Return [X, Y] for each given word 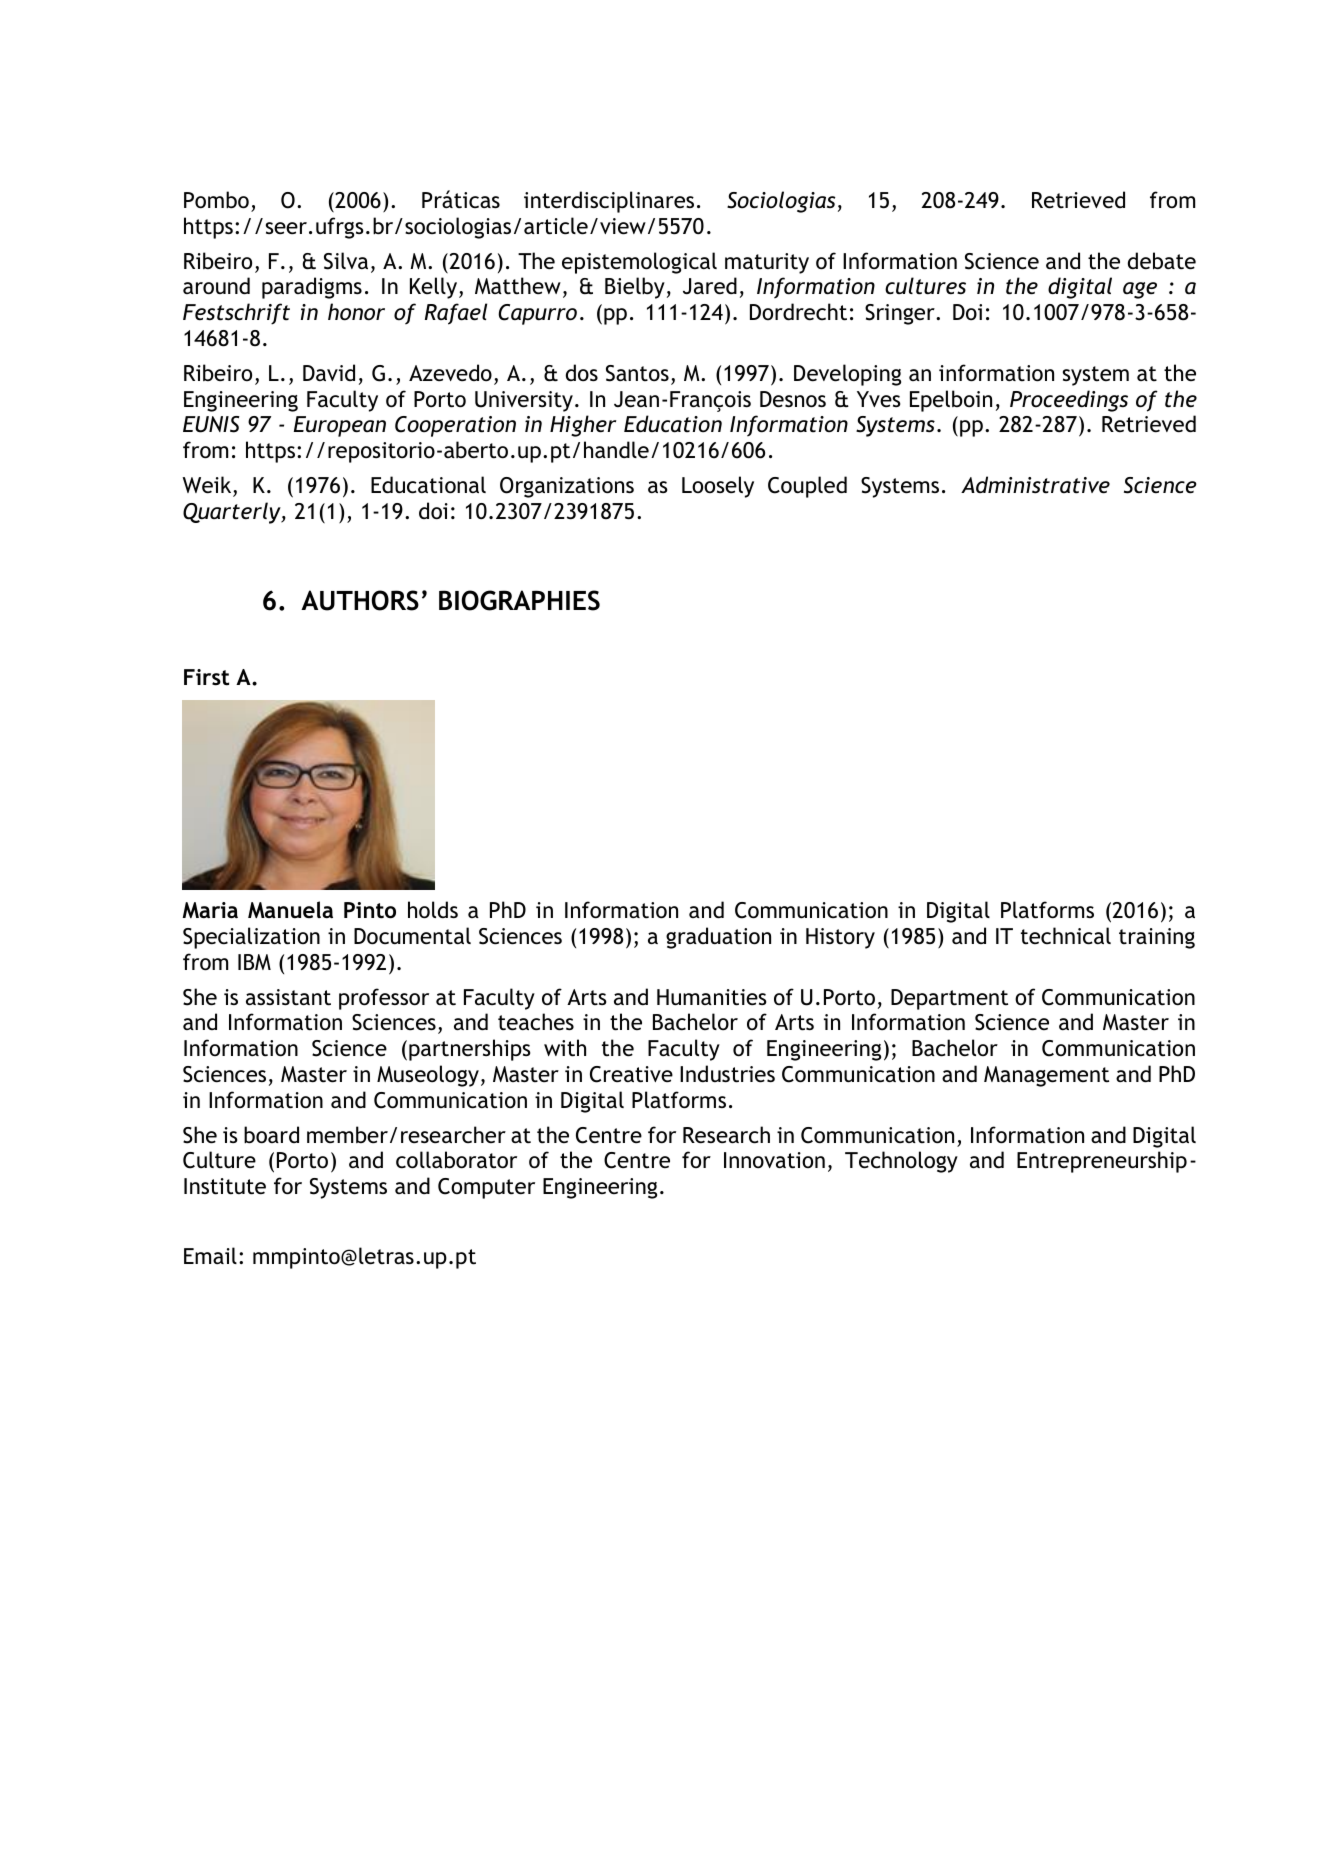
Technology [901, 1162]
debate [1162, 261]
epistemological [639, 263]
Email [210, 1255]
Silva [346, 261]
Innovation [774, 1160]
